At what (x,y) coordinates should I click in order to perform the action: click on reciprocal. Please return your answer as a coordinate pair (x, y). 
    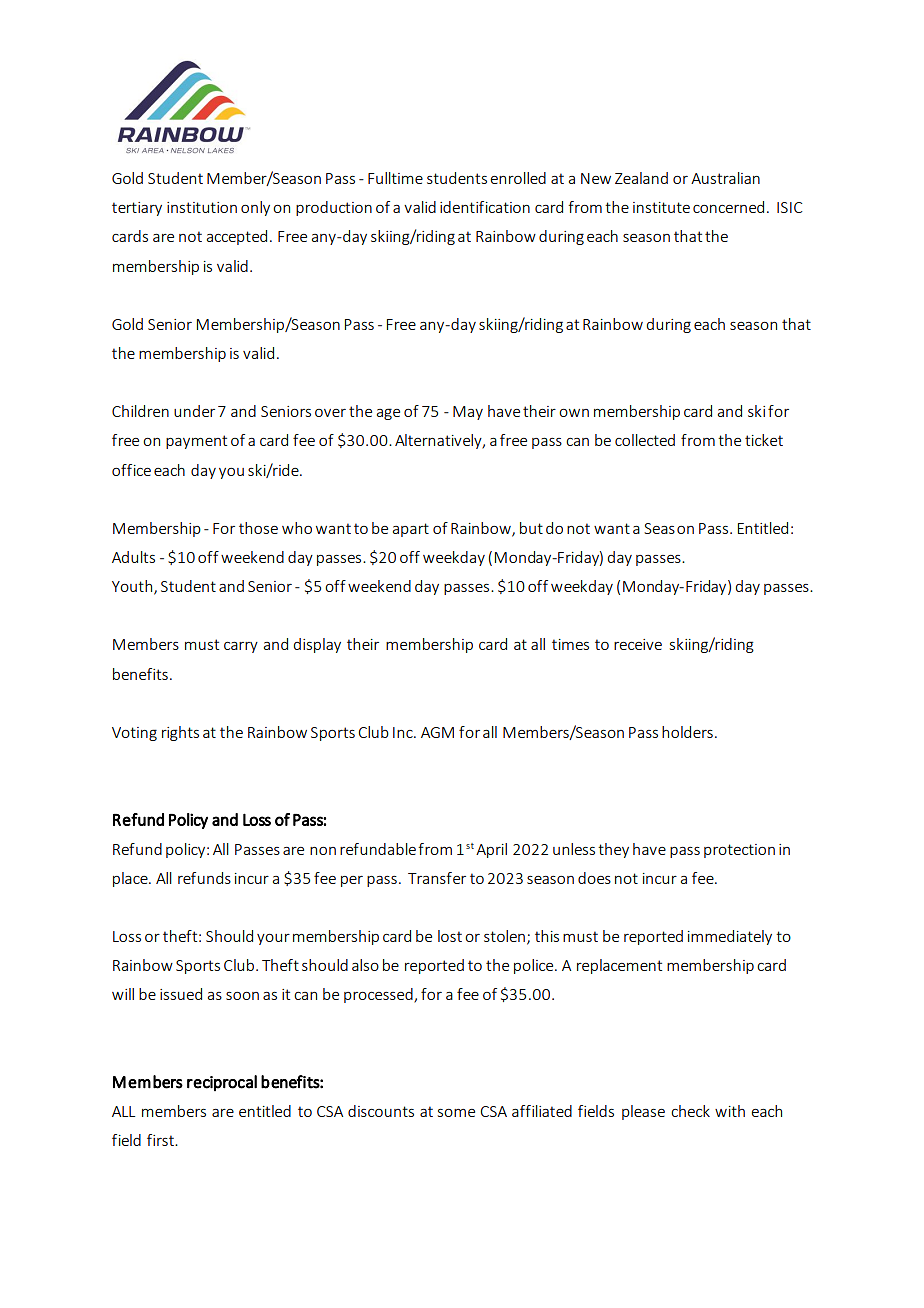
    Looking at the image, I should click on (222, 1083).
